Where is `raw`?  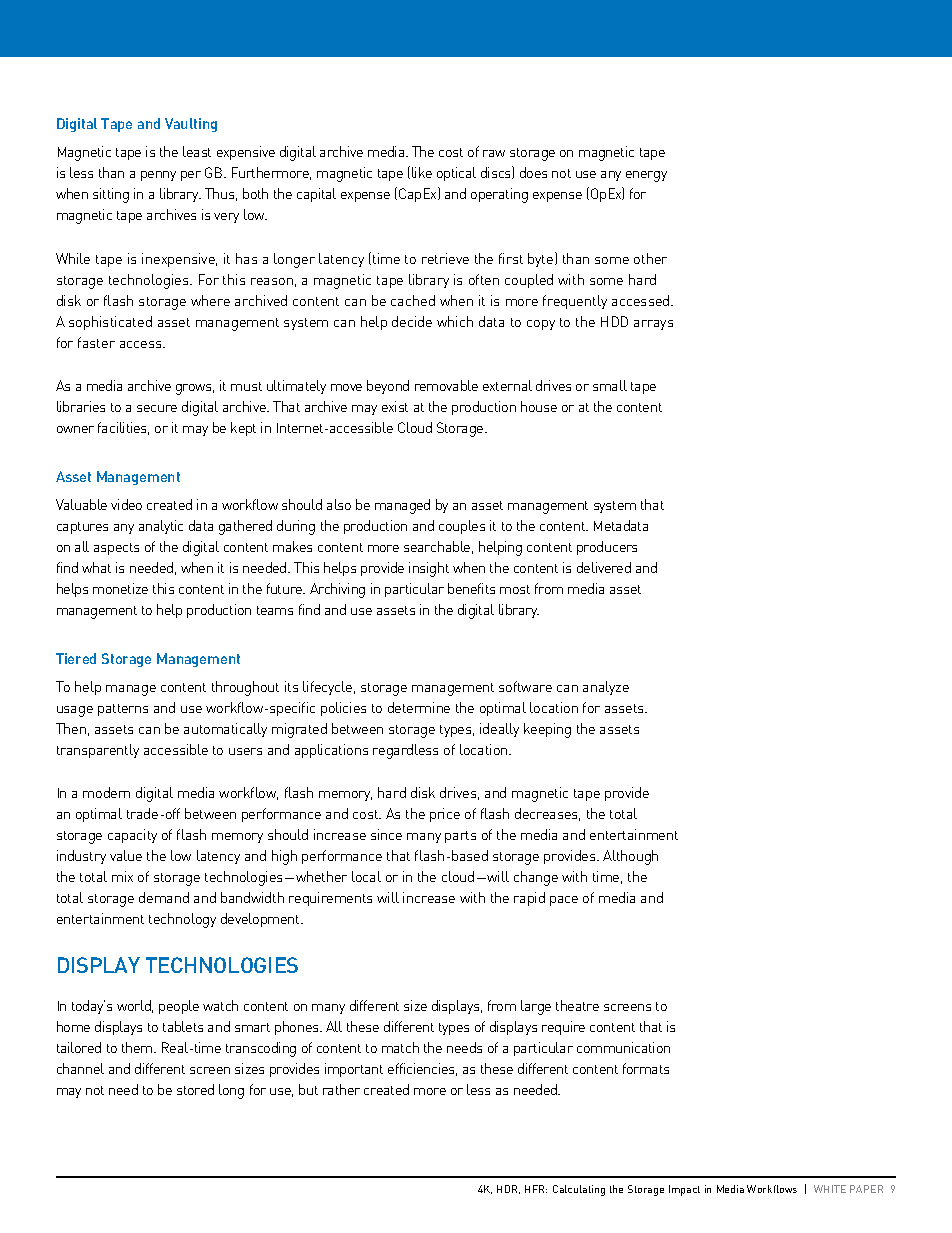
raw is located at coordinates (494, 153).
